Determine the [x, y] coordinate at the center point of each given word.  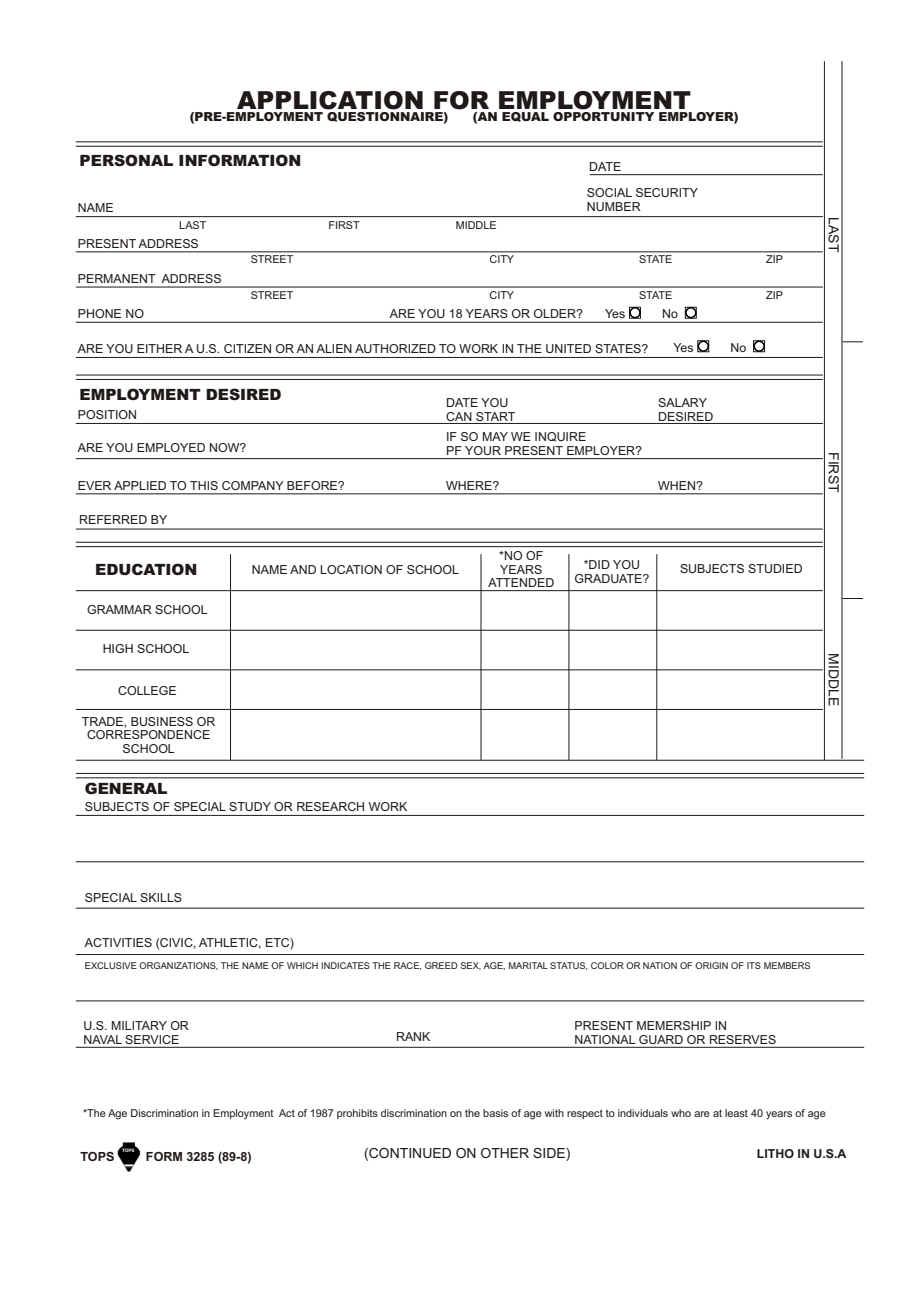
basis [495, 1113]
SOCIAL [609, 192]
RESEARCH [330, 806]
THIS [204, 485]
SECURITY [667, 192]
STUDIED [775, 568]
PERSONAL [126, 160]
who [681, 1113]
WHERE [470, 485]
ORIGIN [711, 965]
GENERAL [126, 788]
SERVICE [152, 1039]
